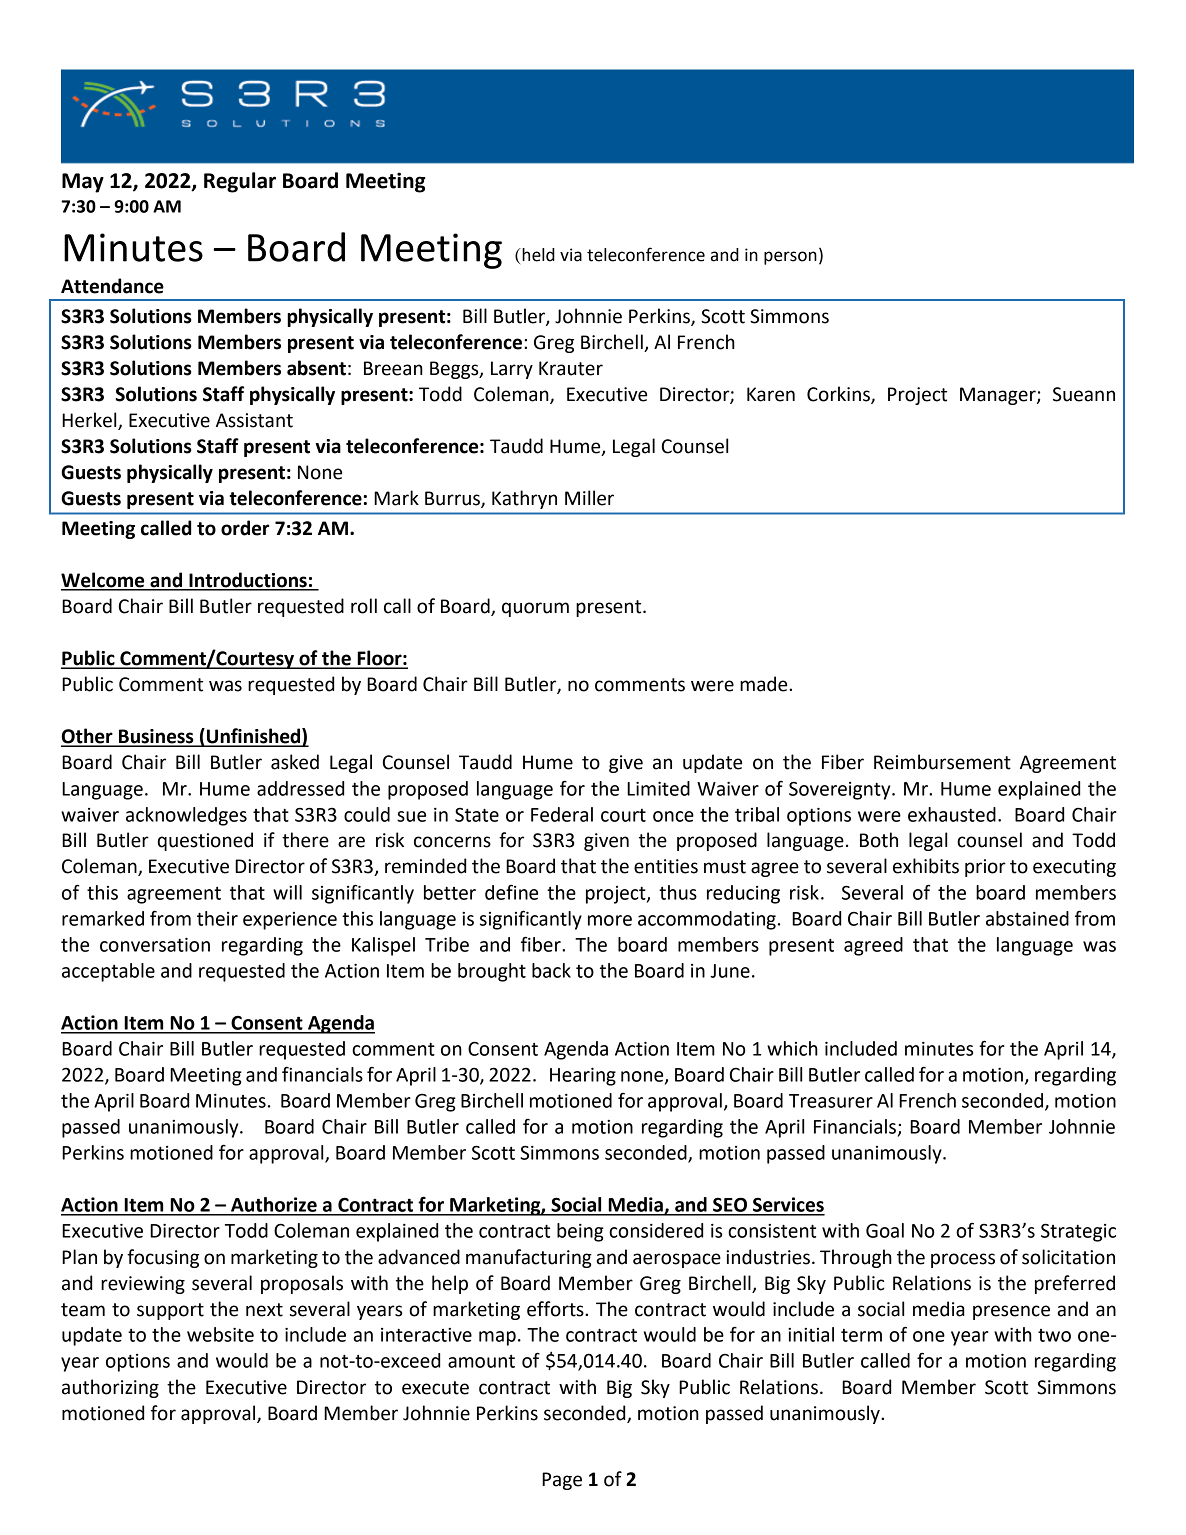 This screenshot has width=1186, height=1535. What do you see at coordinates (583, 1076) in the screenshot?
I see `Hearing` at bounding box center [583, 1076].
